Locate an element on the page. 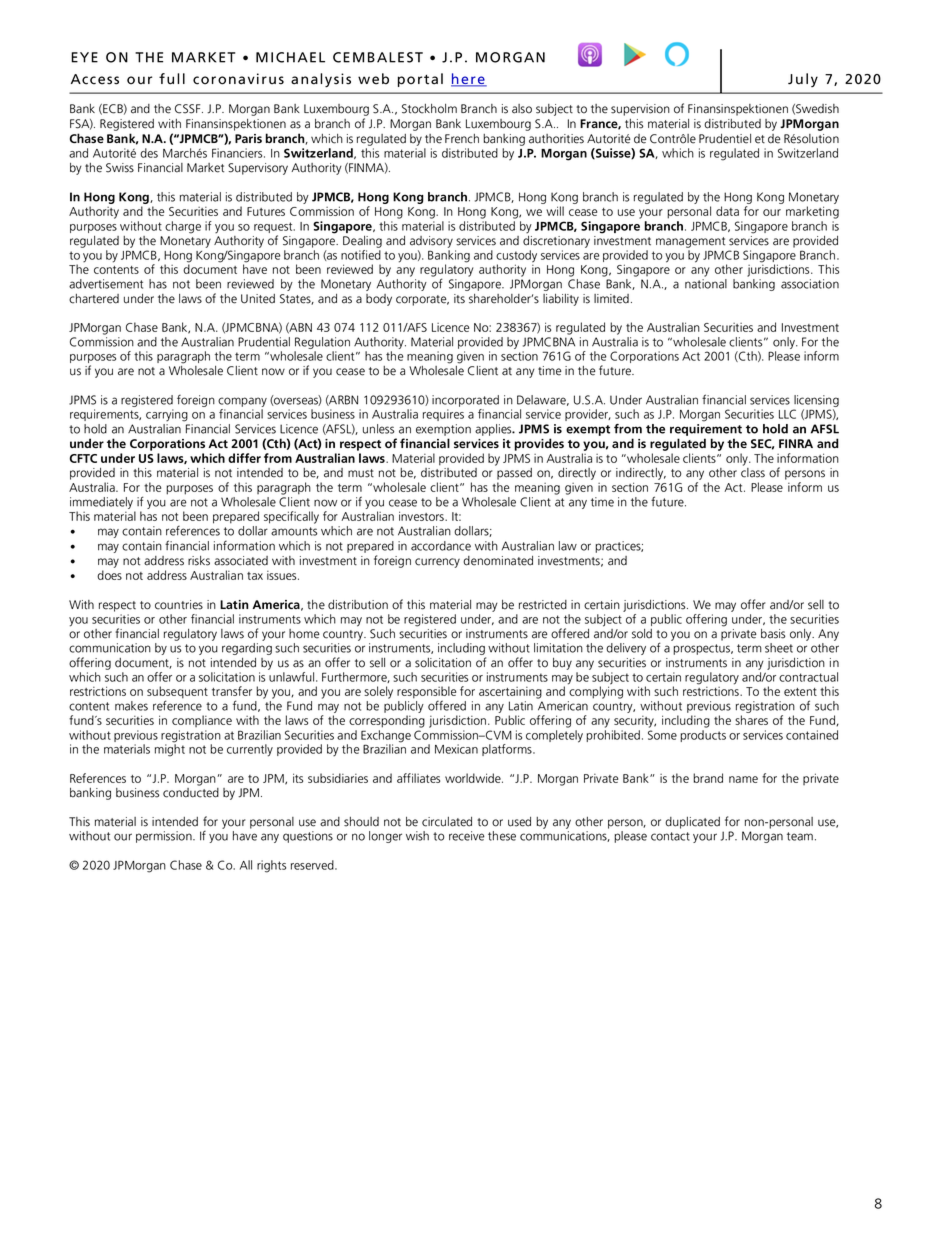 Image resolution: width=952 pixels, height=1233 pixels. receive is located at coordinates (467, 836).
